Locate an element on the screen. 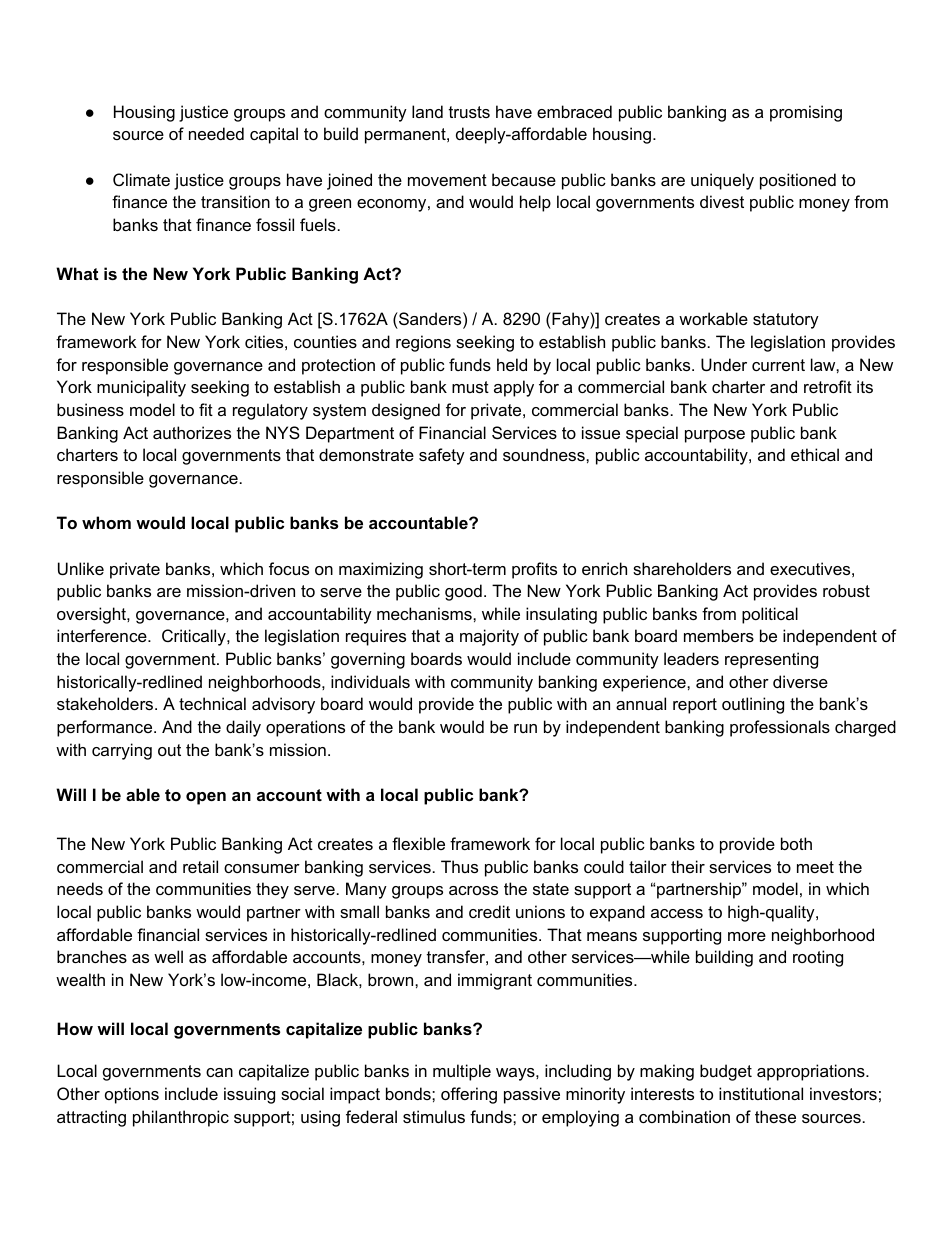 The width and height of the screenshot is (952, 1233). institutional is located at coordinates (761, 1093).
